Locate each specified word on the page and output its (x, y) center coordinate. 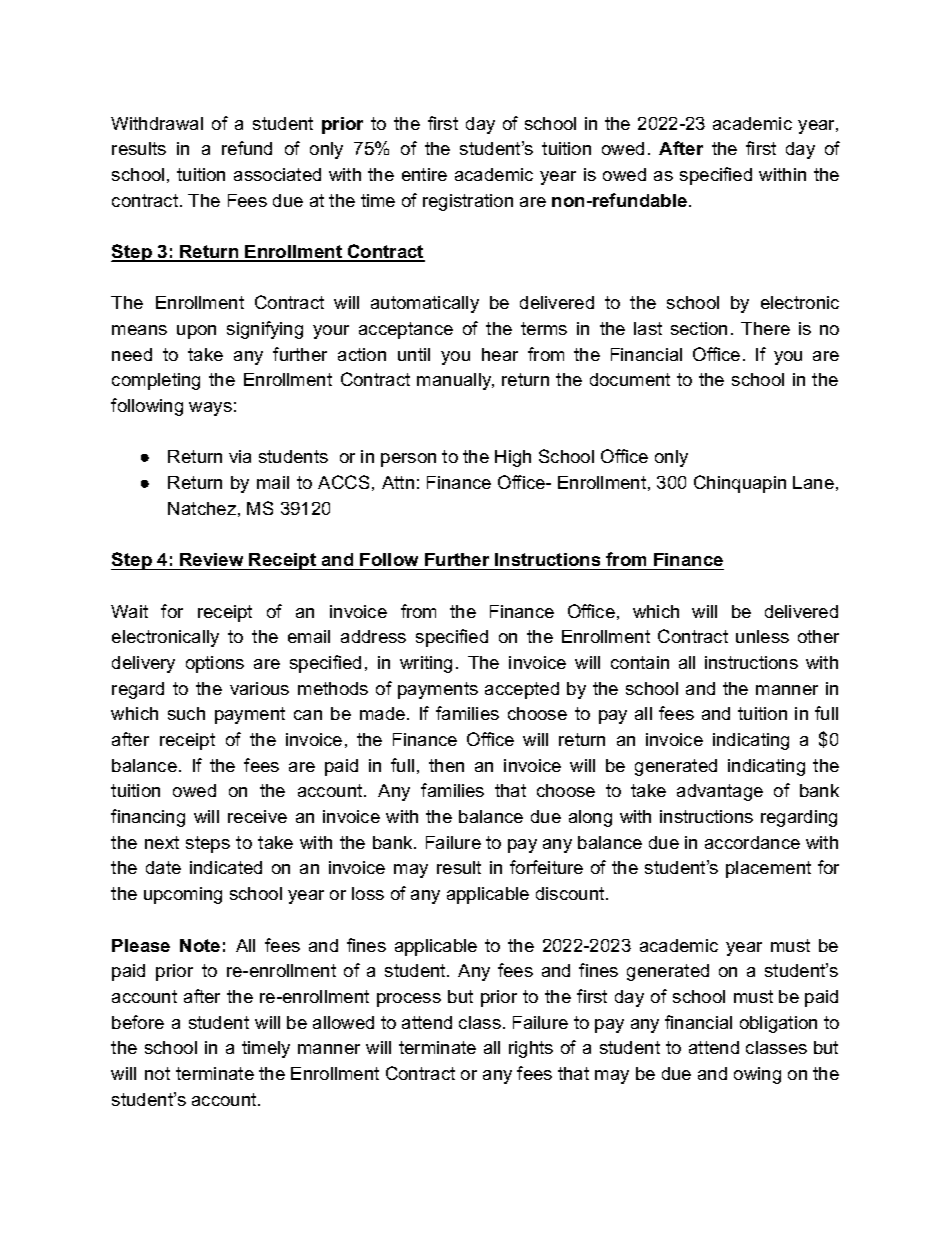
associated (277, 174)
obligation (778, 1024)
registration (468, 202)
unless (762, 636)
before (138, 1022)
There (765, 328)
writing (426, 664)
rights (531, 1049)
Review (211, 559)
